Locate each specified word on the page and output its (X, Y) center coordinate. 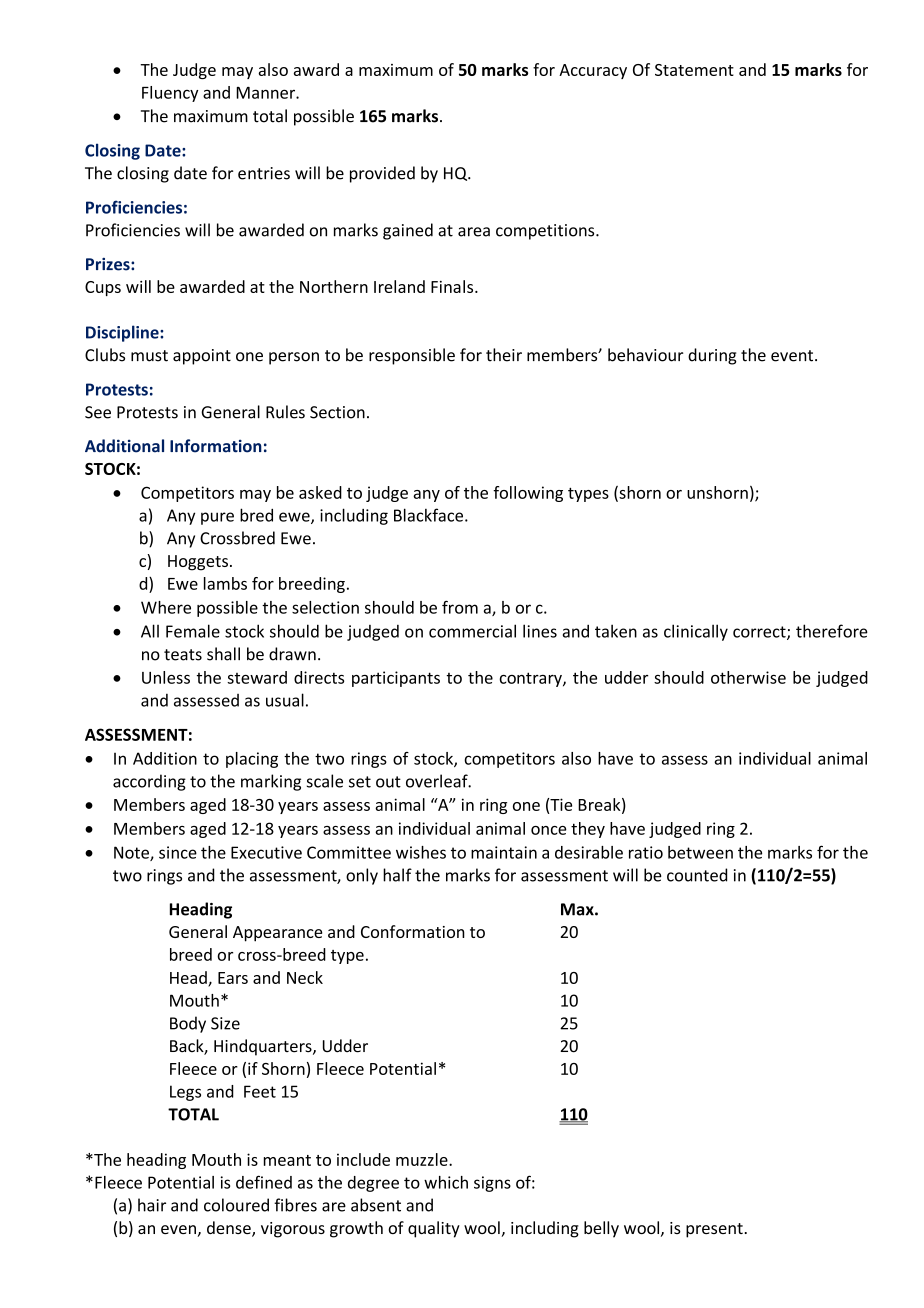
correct (760, 633)
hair (152, 1205)
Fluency (170, 94)
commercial (472, 631)
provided (382, 174)
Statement (694, 70)
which (446, 1182)
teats (183, 655)
